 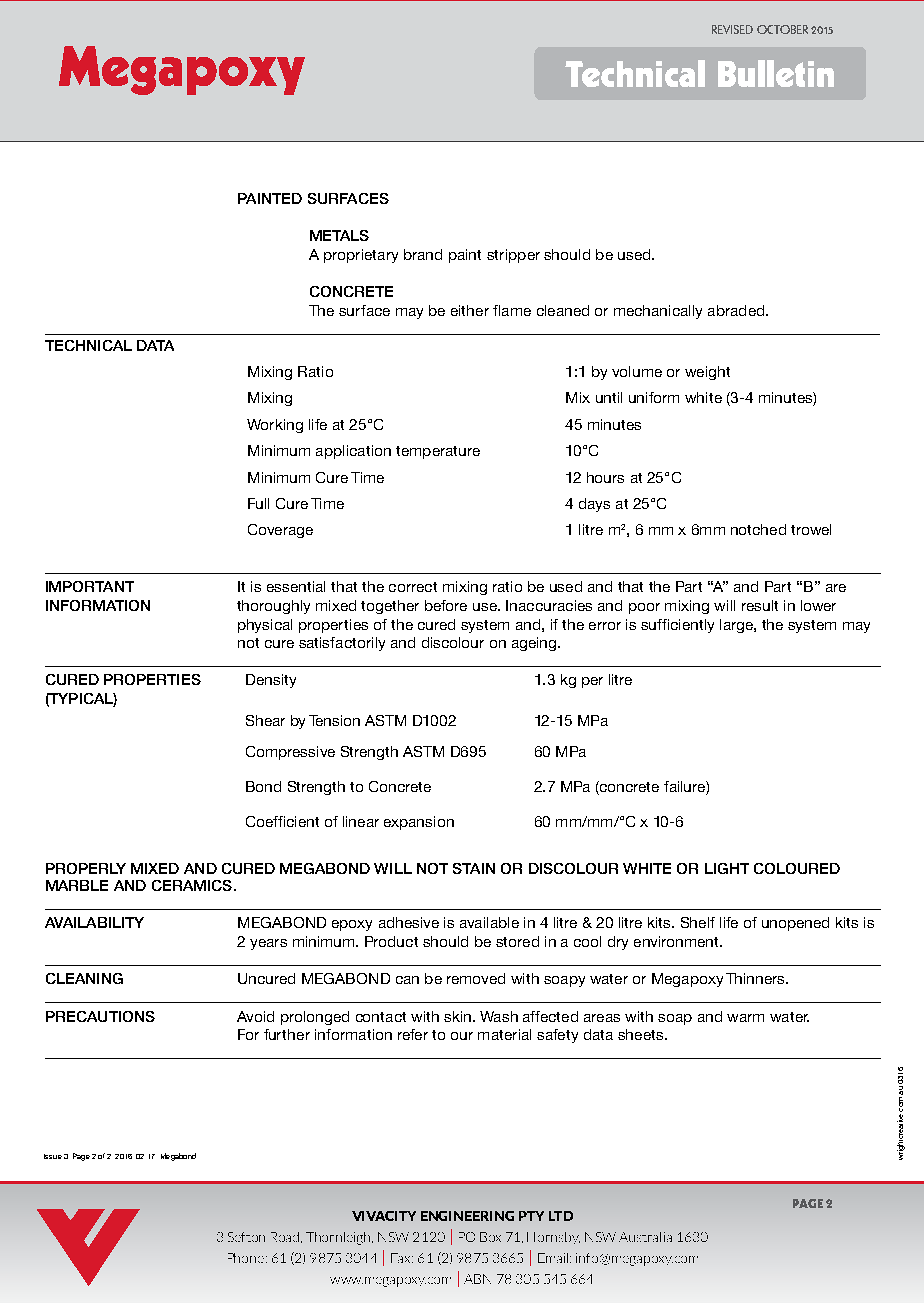 I want to click on warm, so click(x=745, y=1018).
